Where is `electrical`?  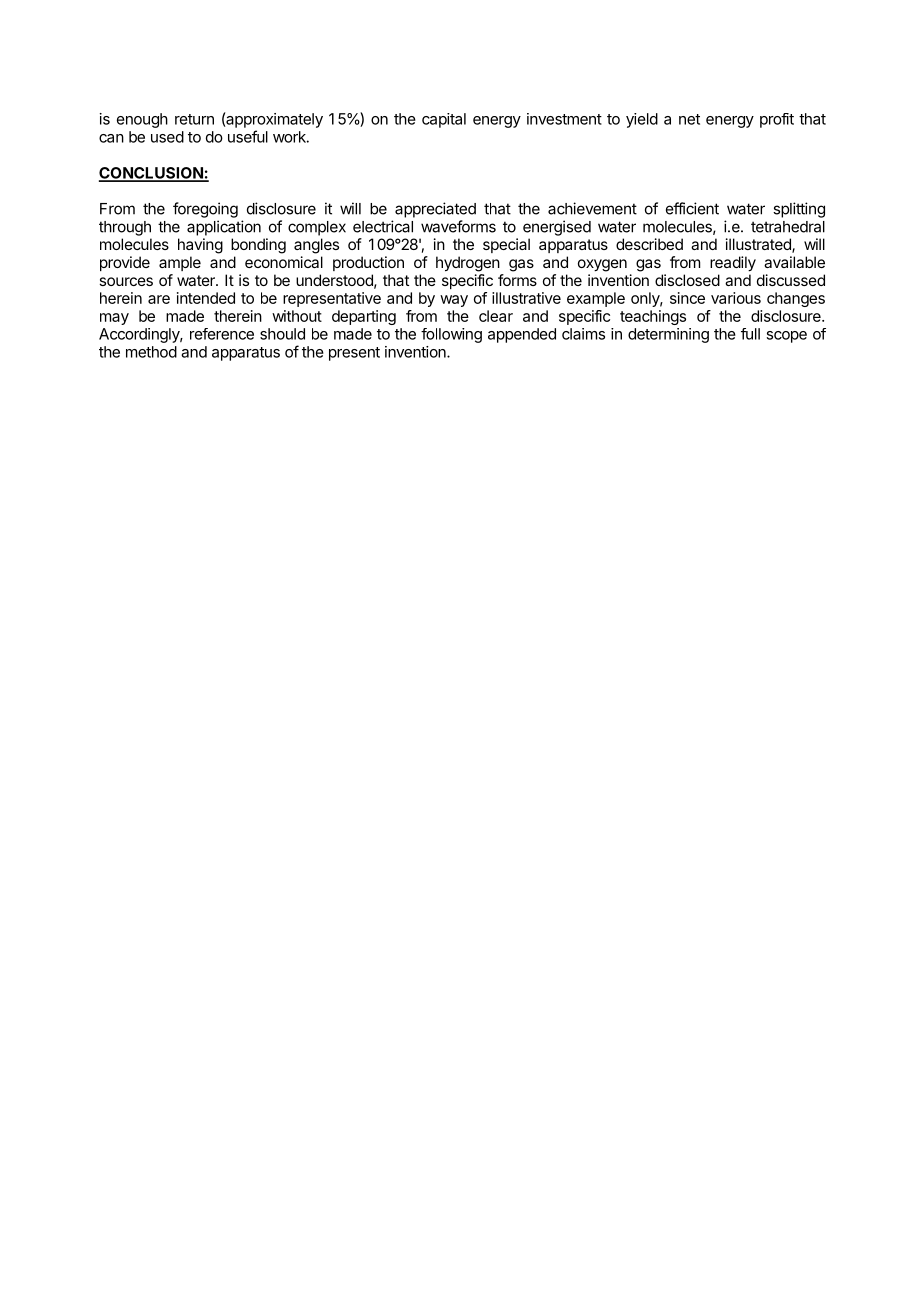
electrical is located at coordinates (383, 226).
